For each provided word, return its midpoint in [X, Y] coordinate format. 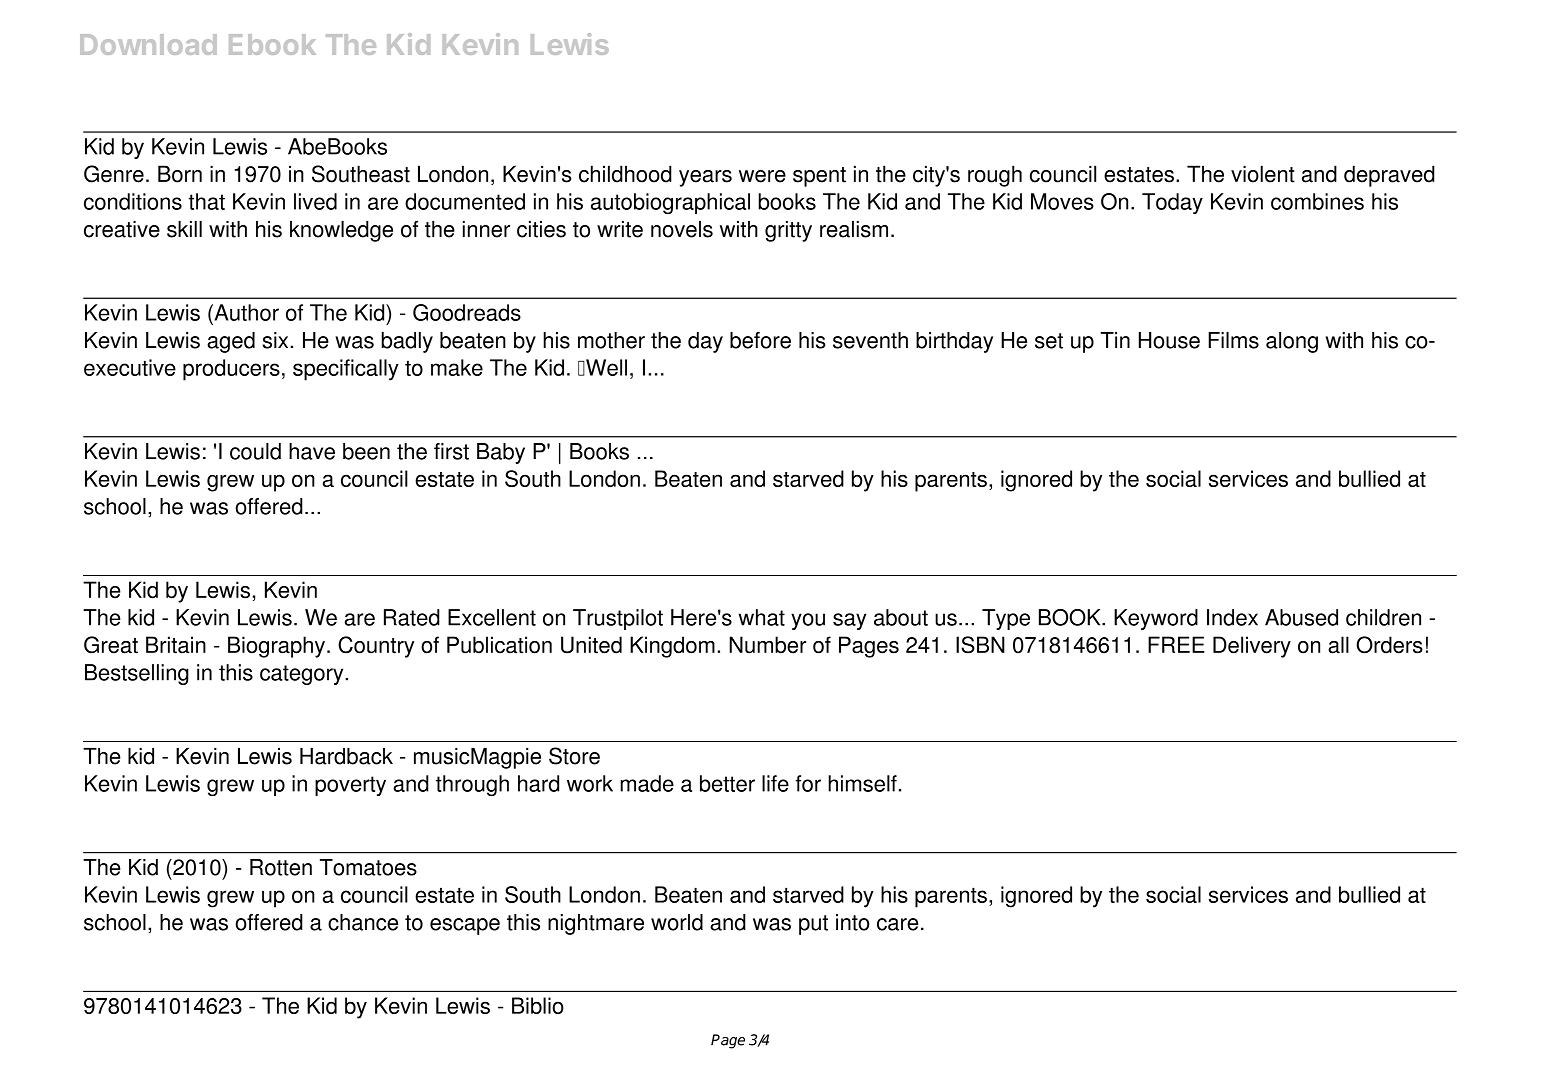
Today [1172, 203]
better [727, 783]
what [761, 617]
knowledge [341, 231]
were [762, 176]
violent [1263, 174]
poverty [350, 786]
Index [1232, 617]
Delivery [1252, 647]
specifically [346, 370]
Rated [412, 617]
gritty [788, 231]
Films [1233, 340]
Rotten [281, 867]
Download [148, 44]
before [760, 340]
